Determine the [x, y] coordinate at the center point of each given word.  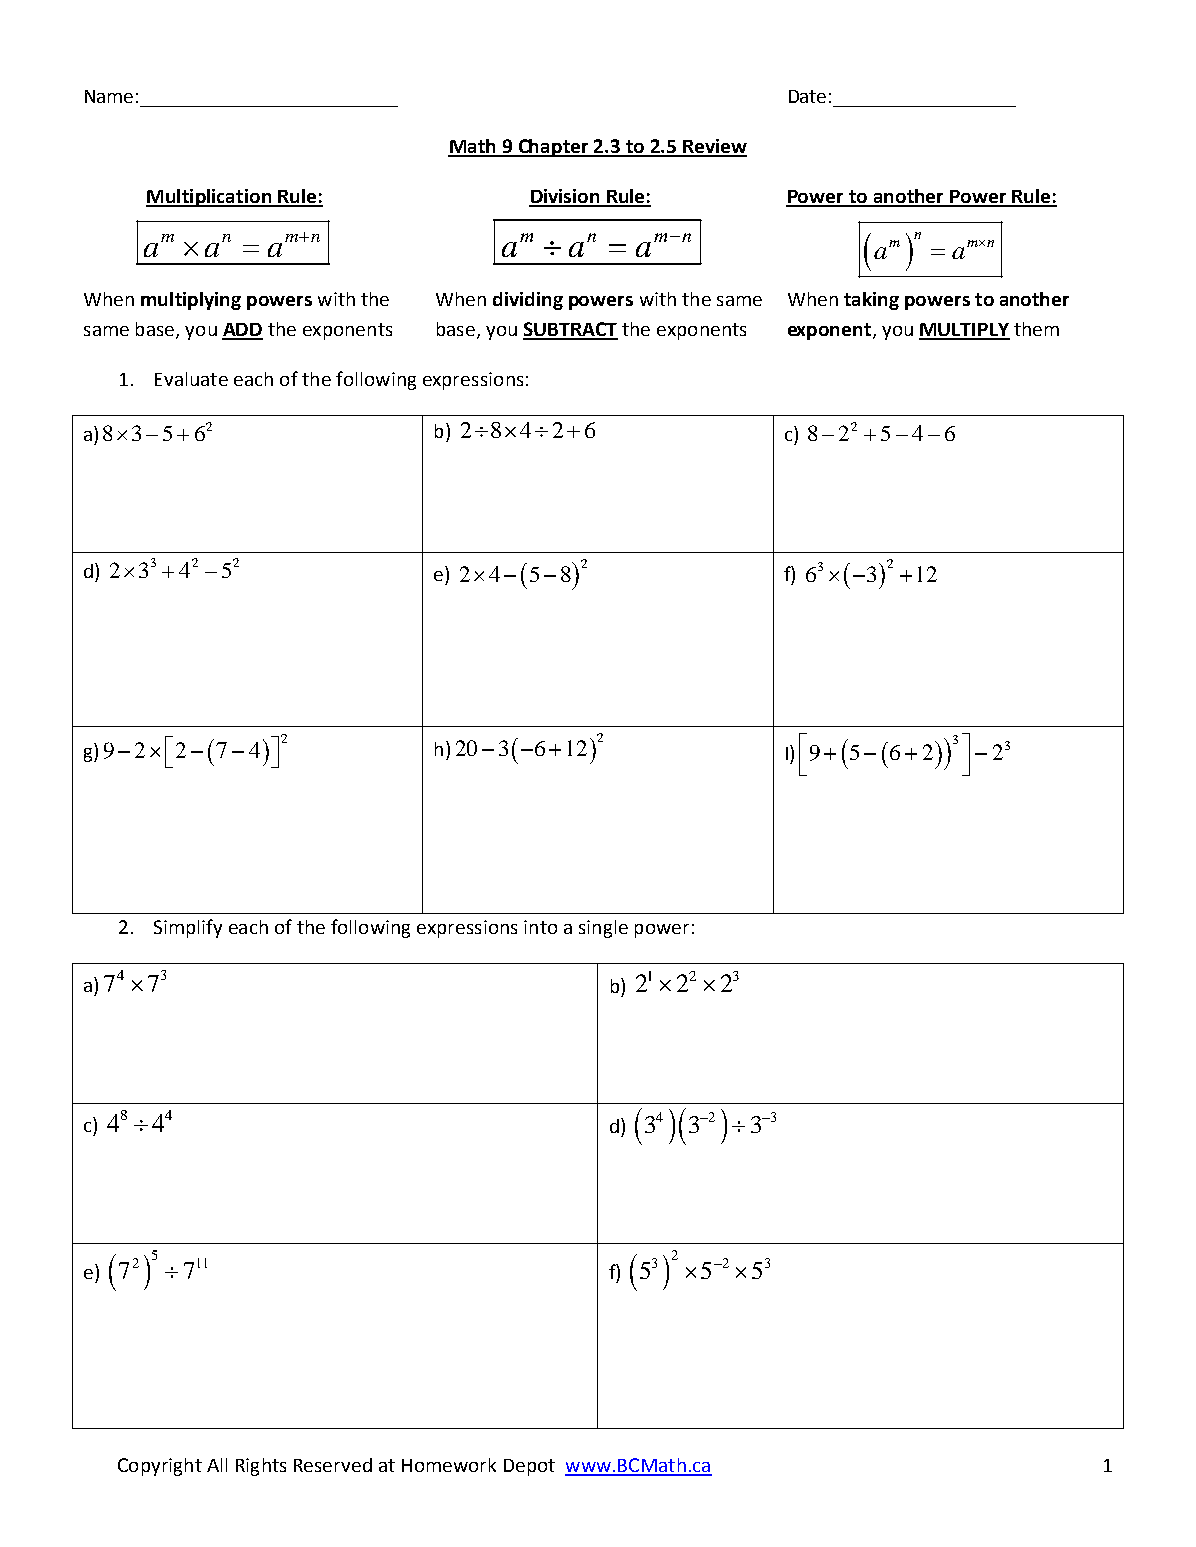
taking [871, 301]
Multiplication [209, 198]
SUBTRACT [570, 330]
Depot [529, 1467]
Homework [449, 1465]
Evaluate [191, 379]
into [540, 927]
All [217, 1465]
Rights [261, 1467]
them [1036, 329]
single [603, 929]
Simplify [188, 928]
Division [565, 197]
